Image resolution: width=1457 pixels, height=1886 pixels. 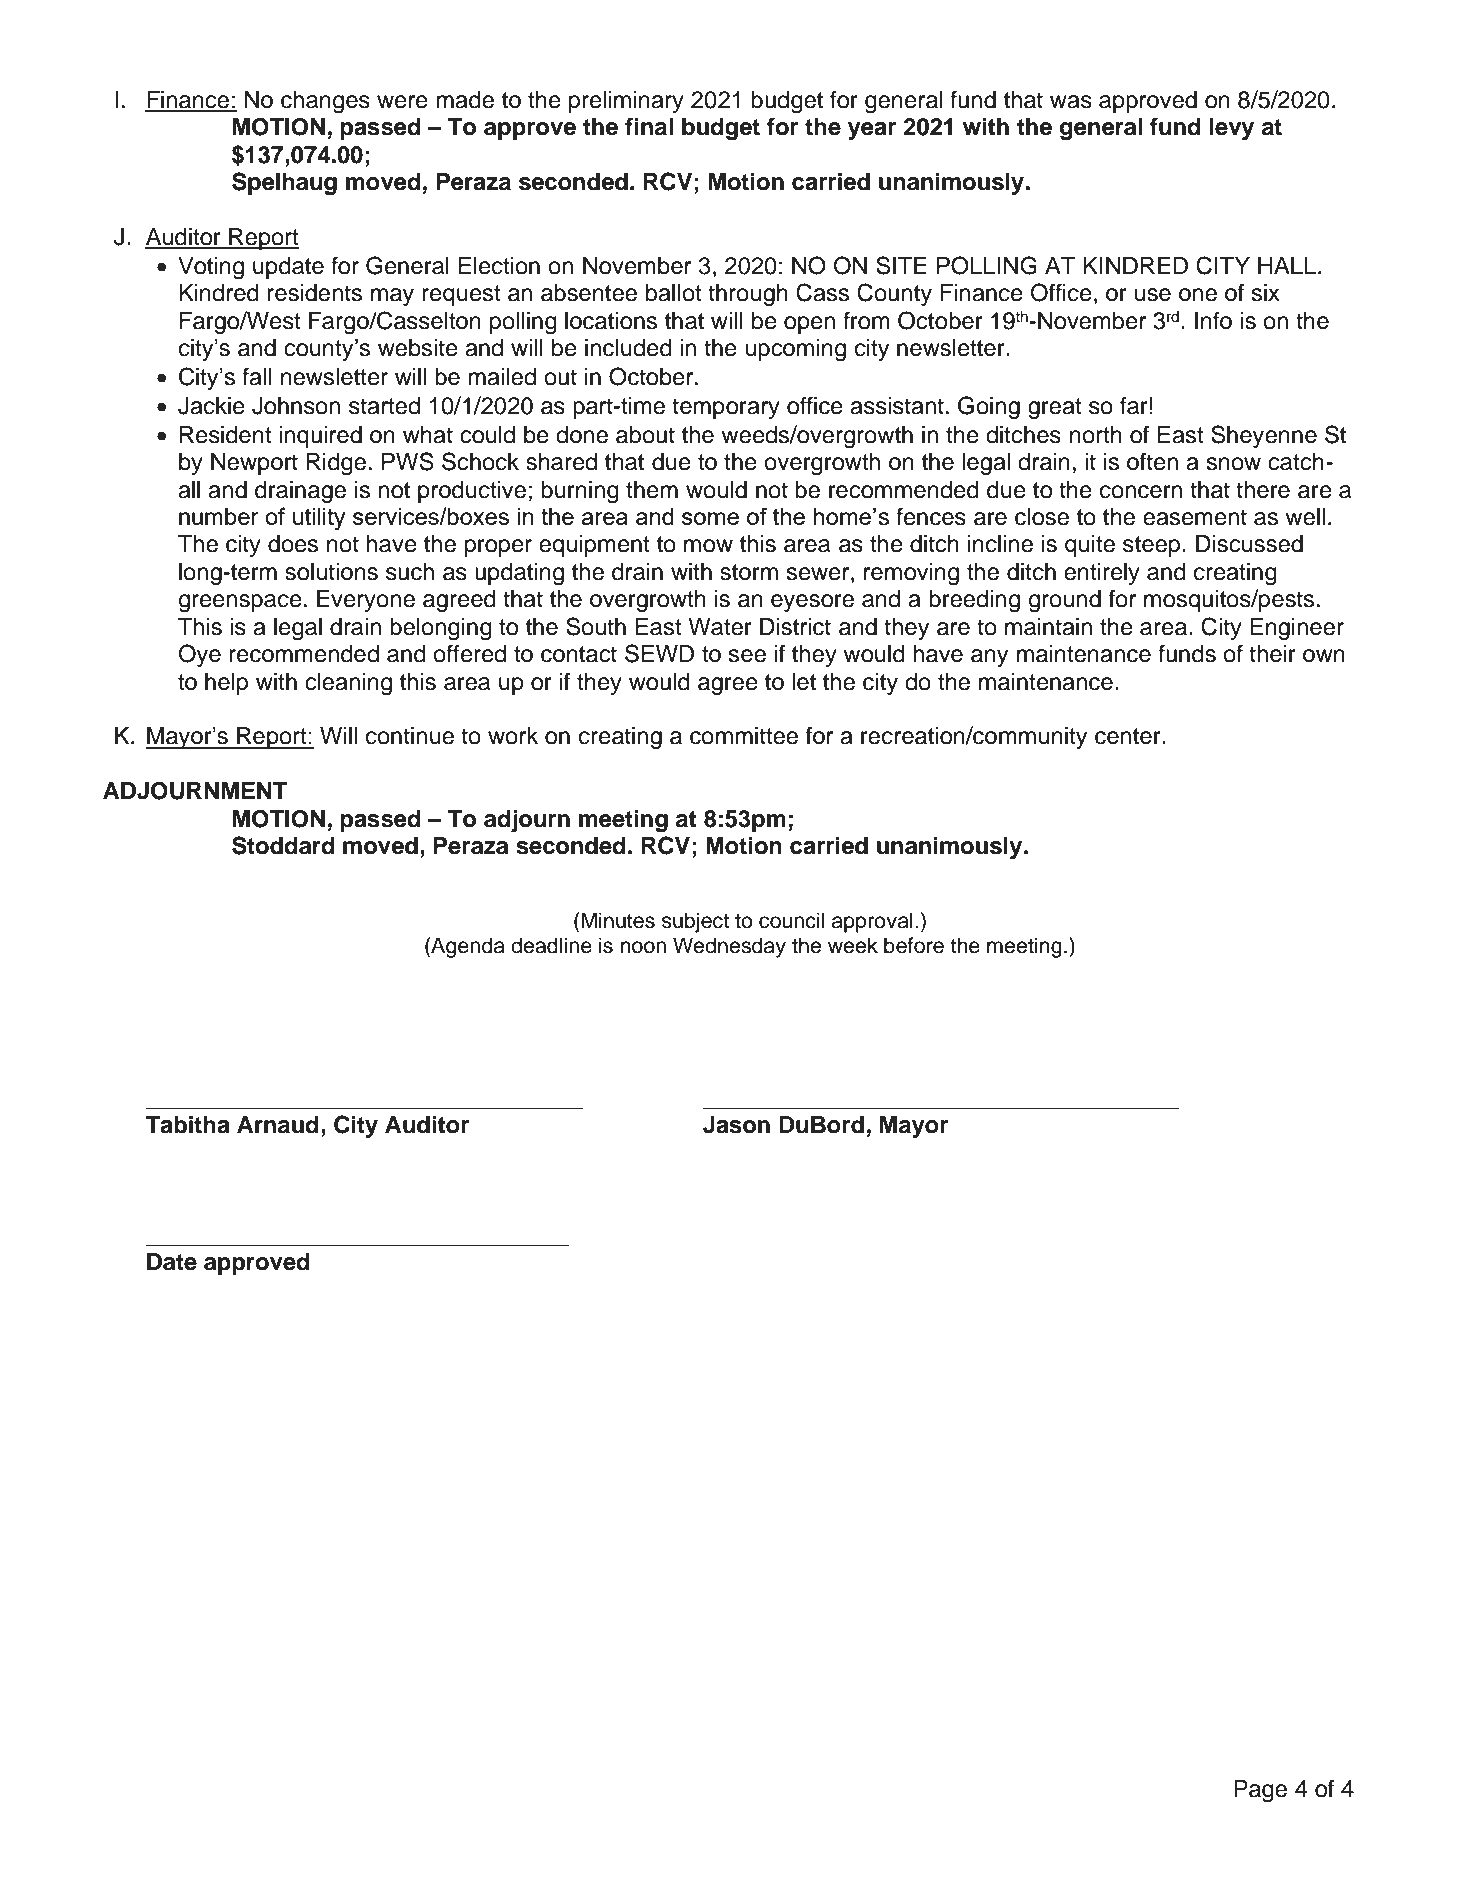 What do you see at coordinates (325, 102) in the screenshot?
I see `changes` at bounding box center [325, 102].
